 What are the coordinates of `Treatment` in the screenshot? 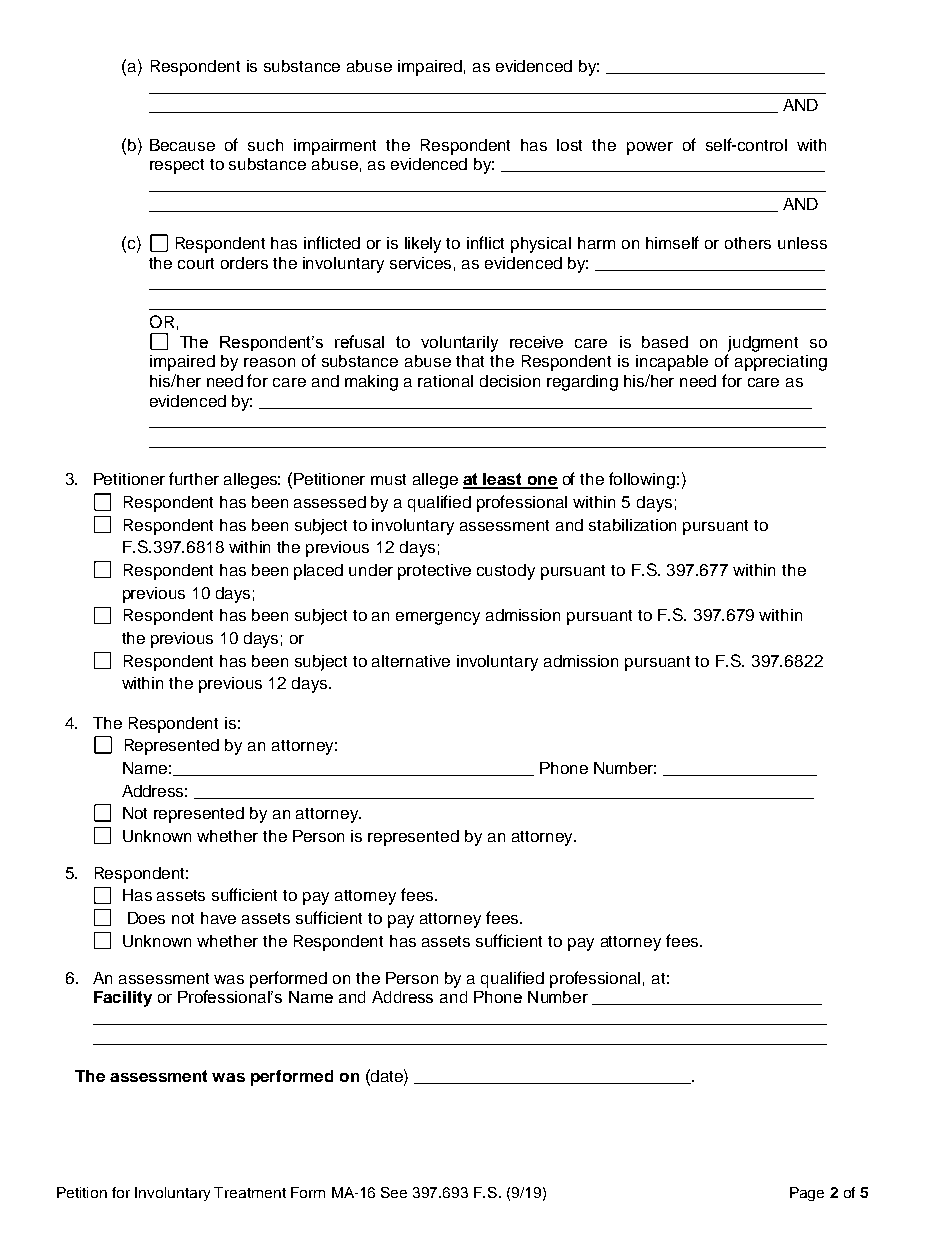 It's located at (250, 1192).
